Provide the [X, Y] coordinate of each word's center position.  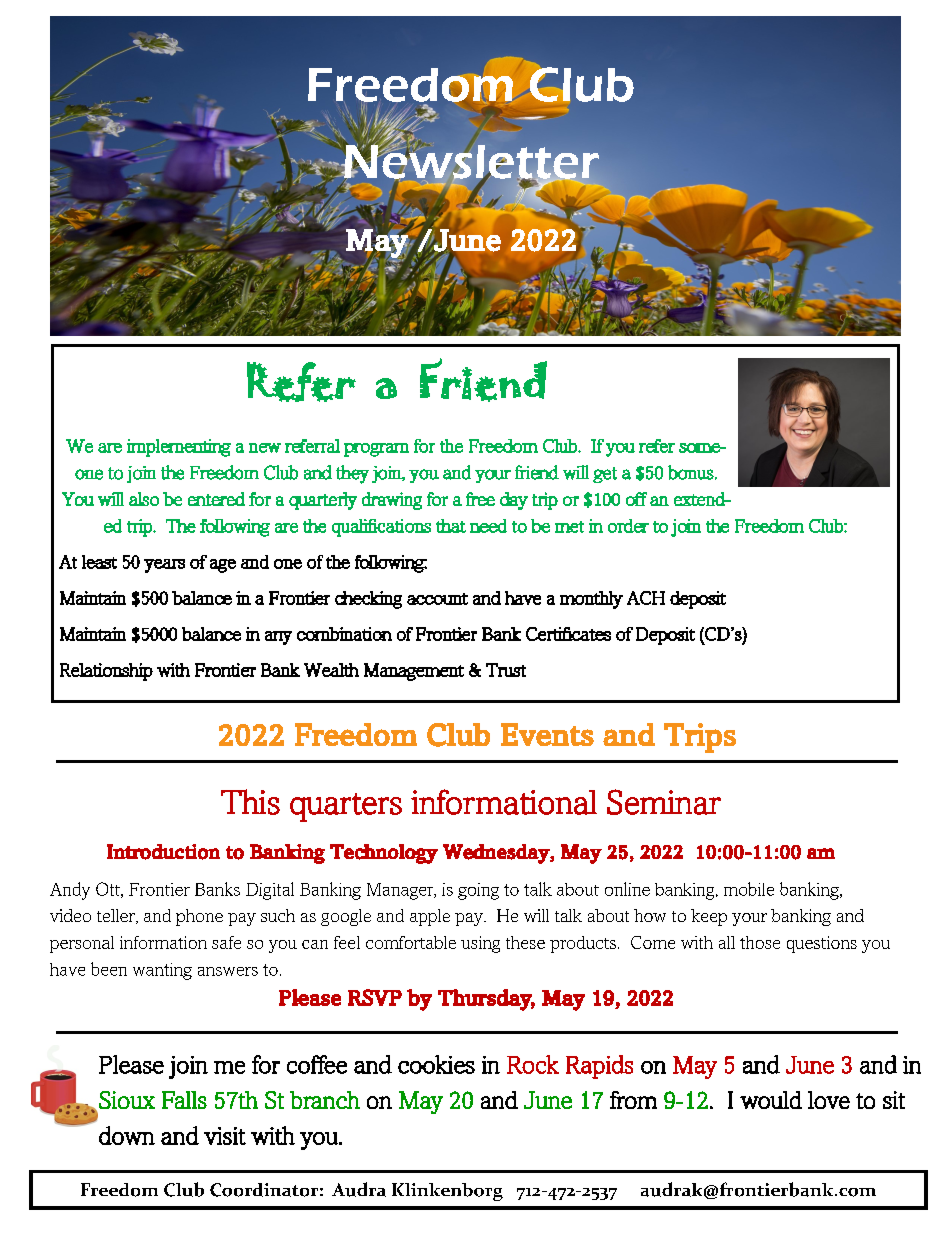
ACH [646, 598]
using [480, 944]
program [376, 450]
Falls [184, 1100]
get [605, 475]
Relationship [106, 672]
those [760, 942]
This [250, 802]
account [437, 599]
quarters [346, 807]
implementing [179, 448]
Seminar [664, 802]
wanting [162, 971]
